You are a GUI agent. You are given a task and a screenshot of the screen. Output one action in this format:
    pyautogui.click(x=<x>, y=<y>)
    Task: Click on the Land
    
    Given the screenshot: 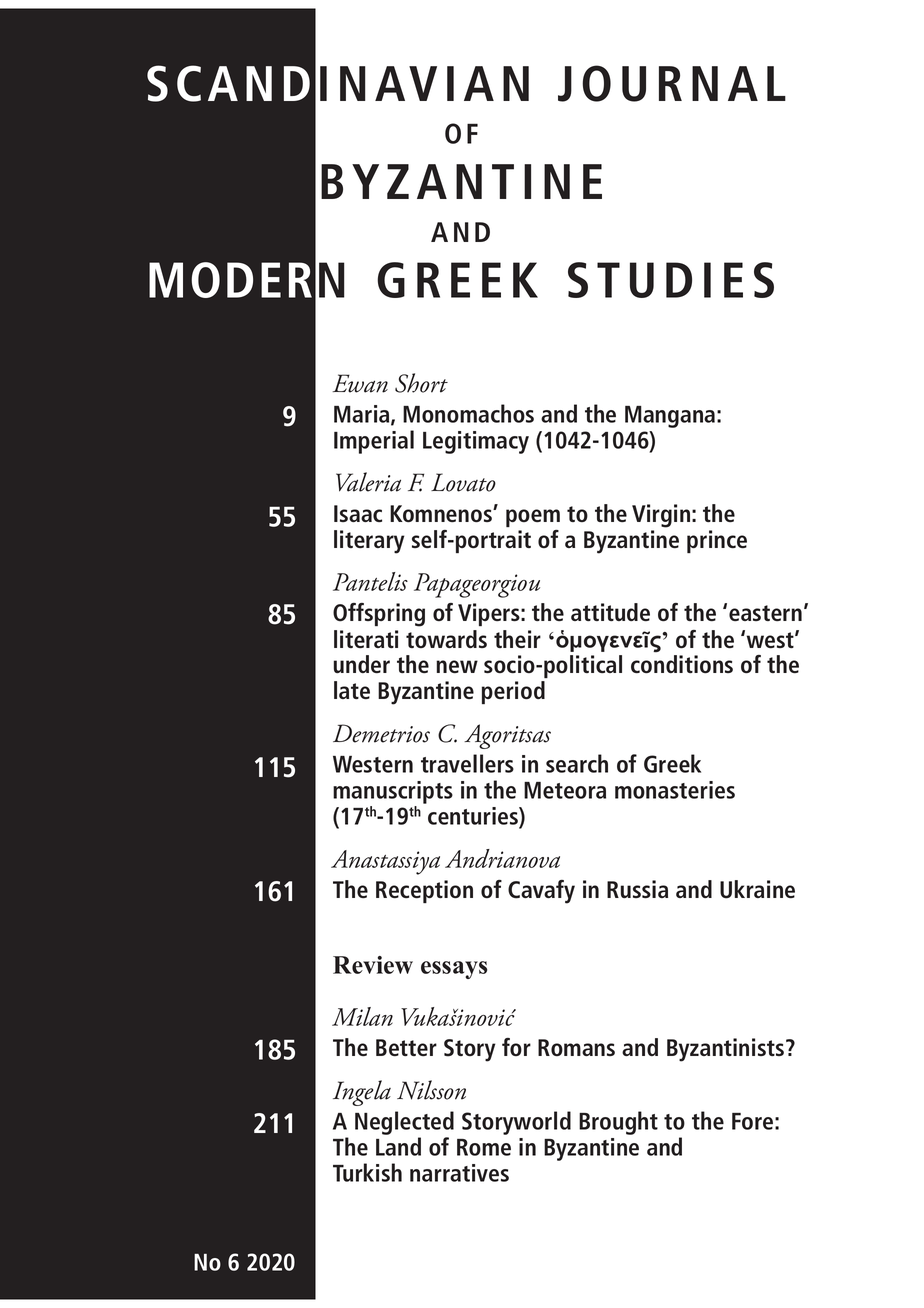 What is the action you would take?
    pyautogui.click(x=398, y=1146)
